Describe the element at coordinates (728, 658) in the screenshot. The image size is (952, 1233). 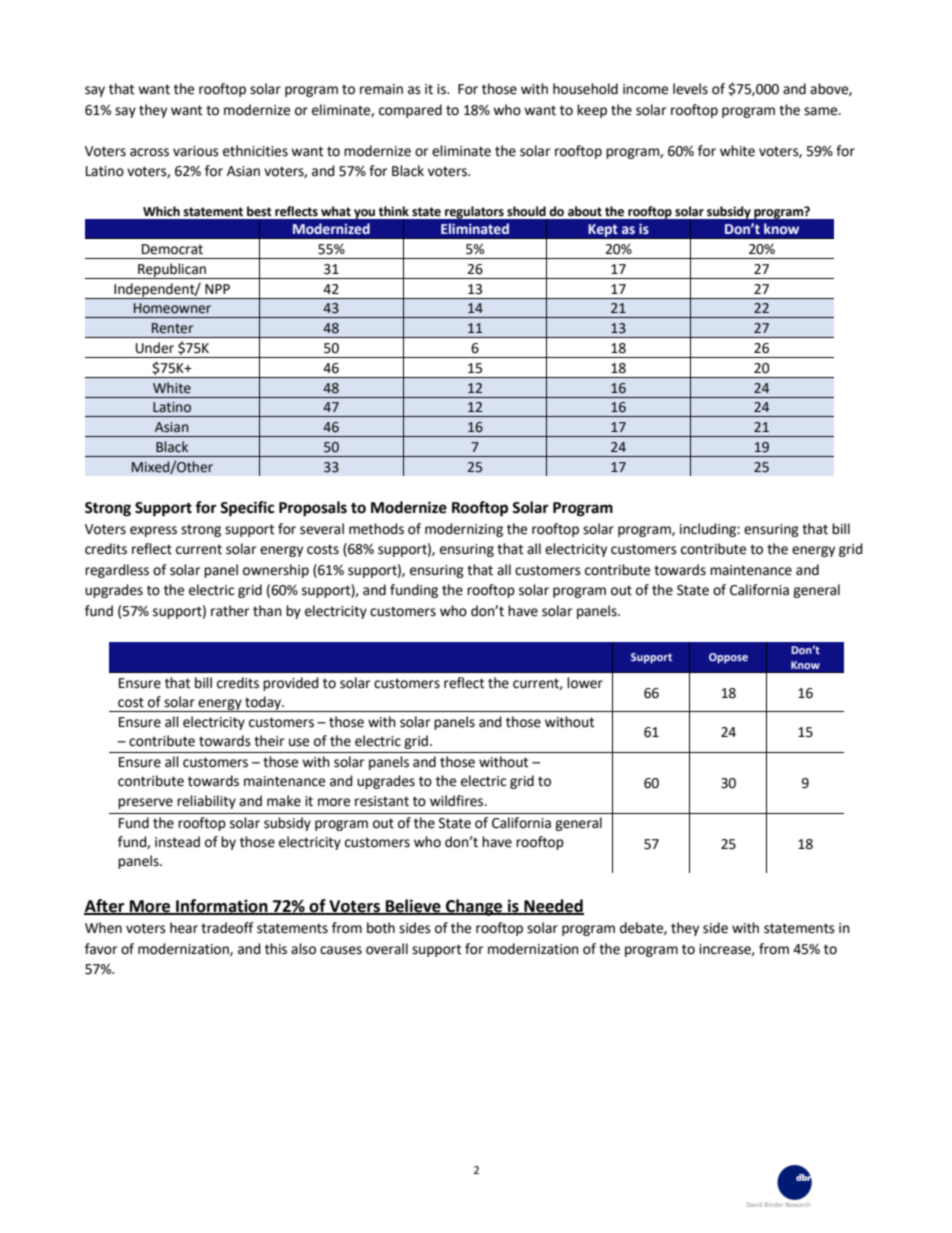
I see `Oppose` at that location.
